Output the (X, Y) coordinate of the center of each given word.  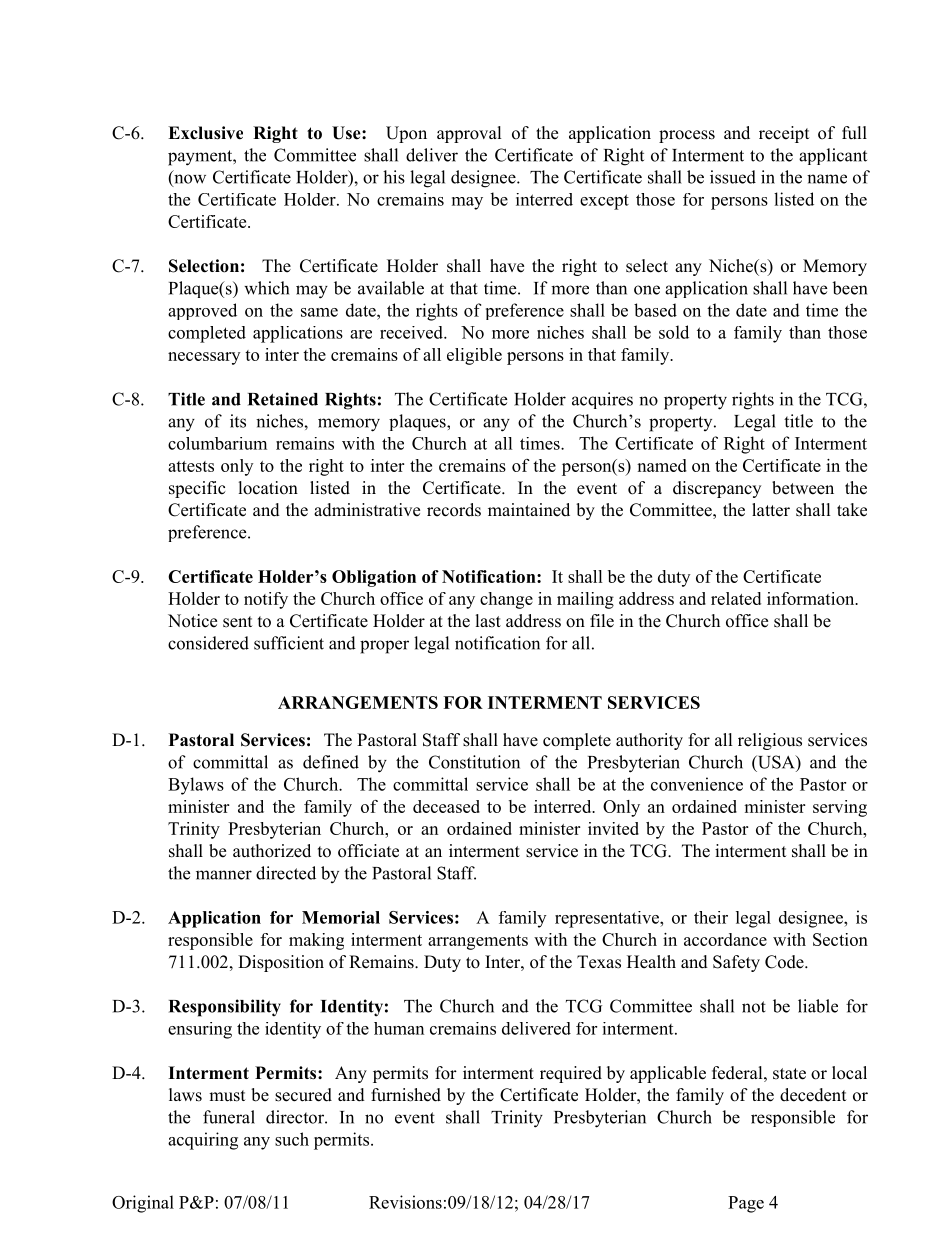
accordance (725, 939)
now (189, 180)
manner (224, 875)
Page (746, 1204)
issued (733, 177)
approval (469, 134)
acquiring (203, 1141)
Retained (283, 399)
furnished (406, 1095)
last (488, 621)
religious (770, 741)
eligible (474, 356)
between (803, 488)
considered (208, 643)
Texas (599, 962)
